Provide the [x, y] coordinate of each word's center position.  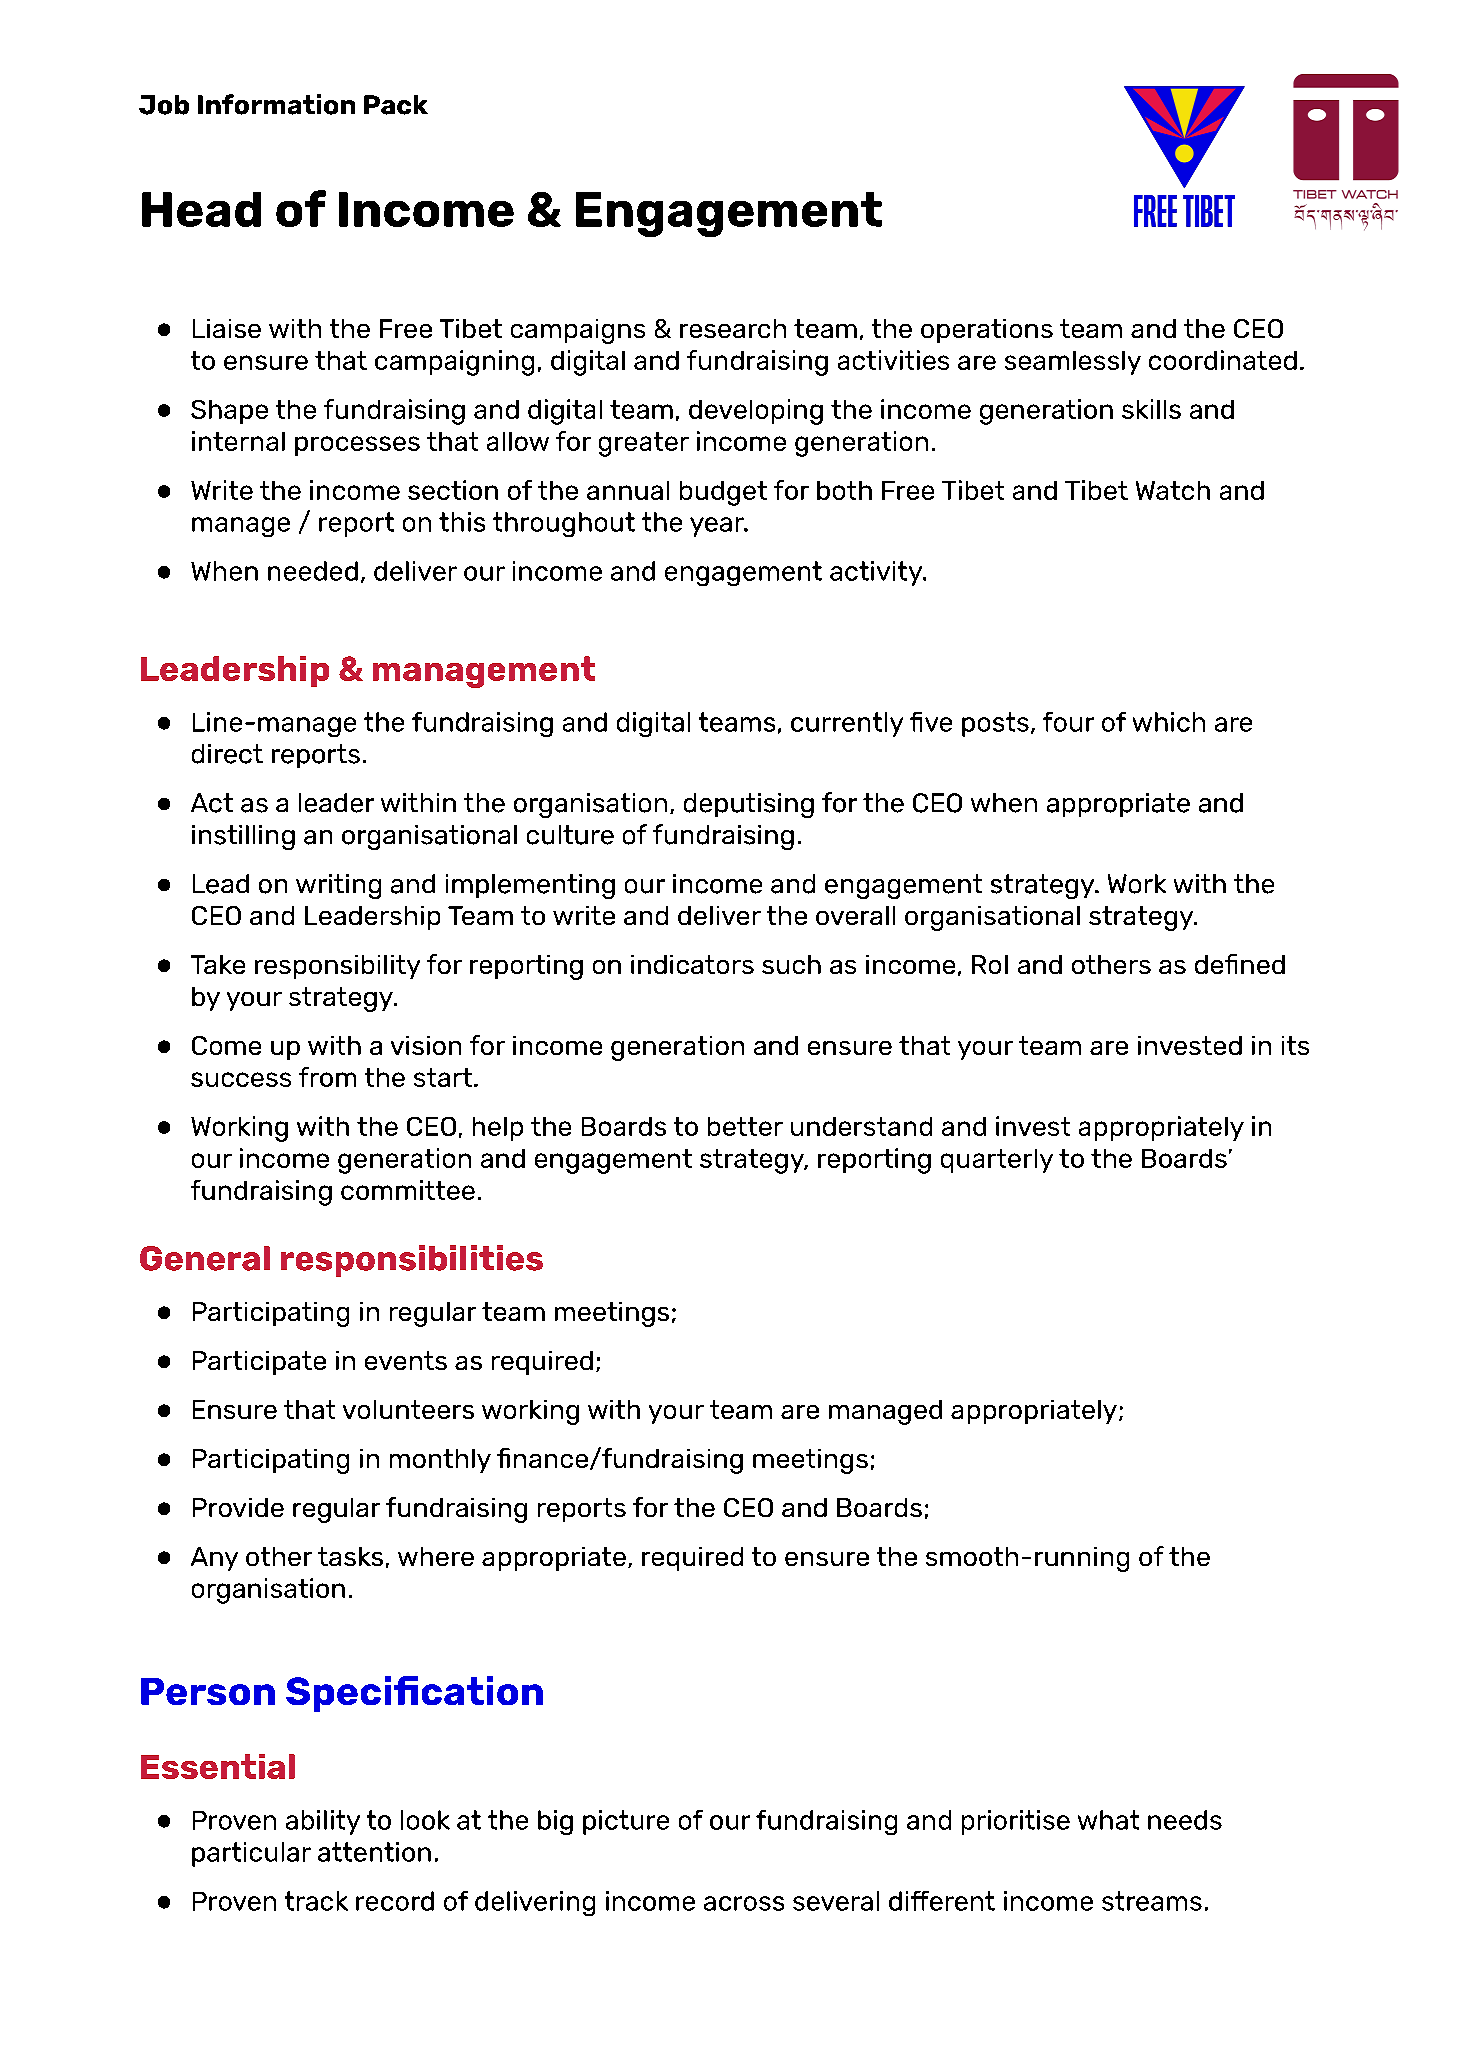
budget [723, 493]
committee [408, 1190]
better [745, 1126]
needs [1185, 1820]
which [1169, 722]
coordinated [1223, 360]
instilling [243, 837]
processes [357, 446]
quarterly [997, 1161]
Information [276, 104]
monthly [440, 1461]
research [733, 328]
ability [323, 1822]
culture [570, 835]
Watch [1173, 490]
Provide [238, 1507]
